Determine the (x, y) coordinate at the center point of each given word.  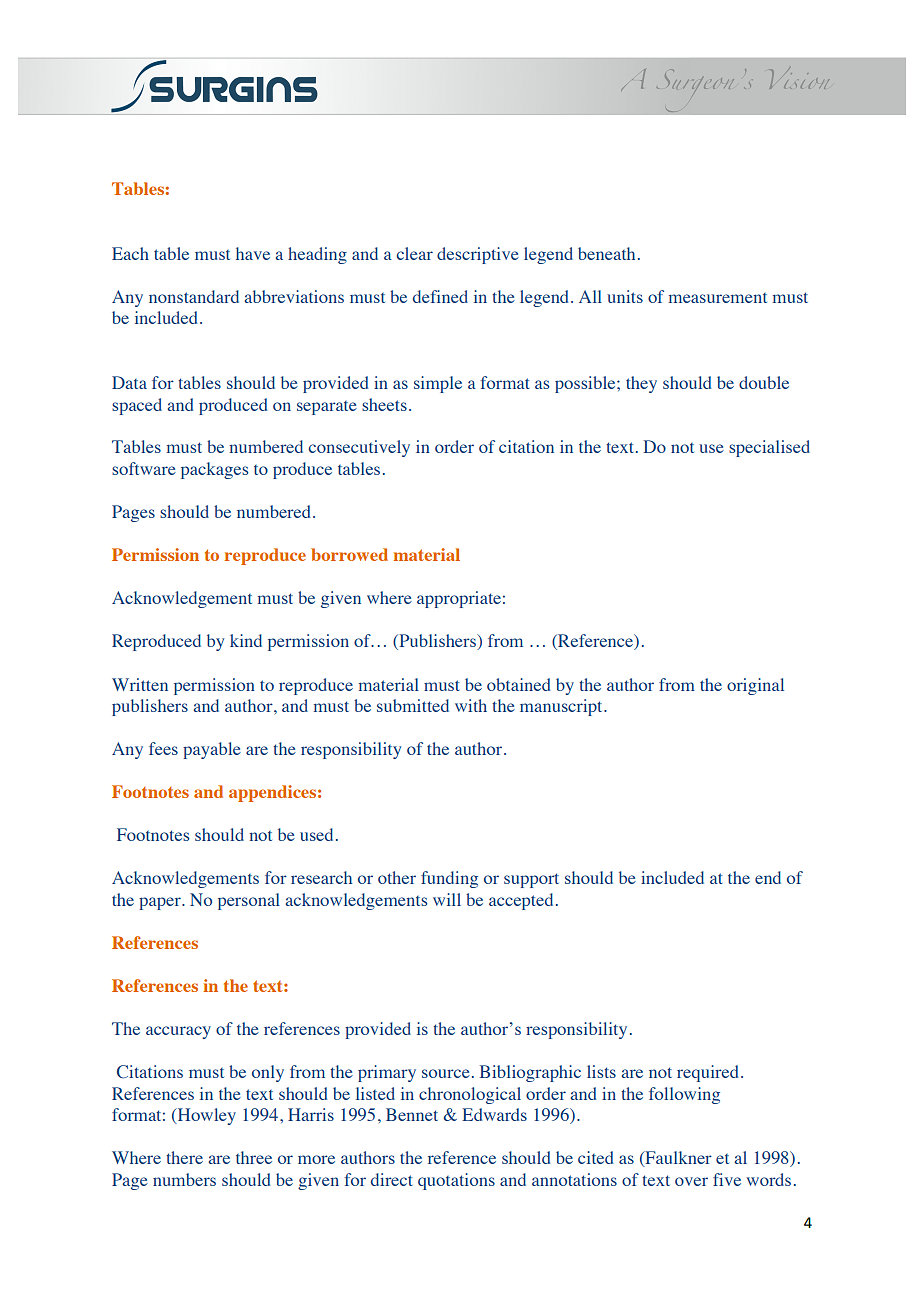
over (691, 1181)
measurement (718, 298)
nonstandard (194, 296)
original (755, 686)
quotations (456, 1181)
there (184, 1157)
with (471, 705)
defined (440, 296)
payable (212, 750)
